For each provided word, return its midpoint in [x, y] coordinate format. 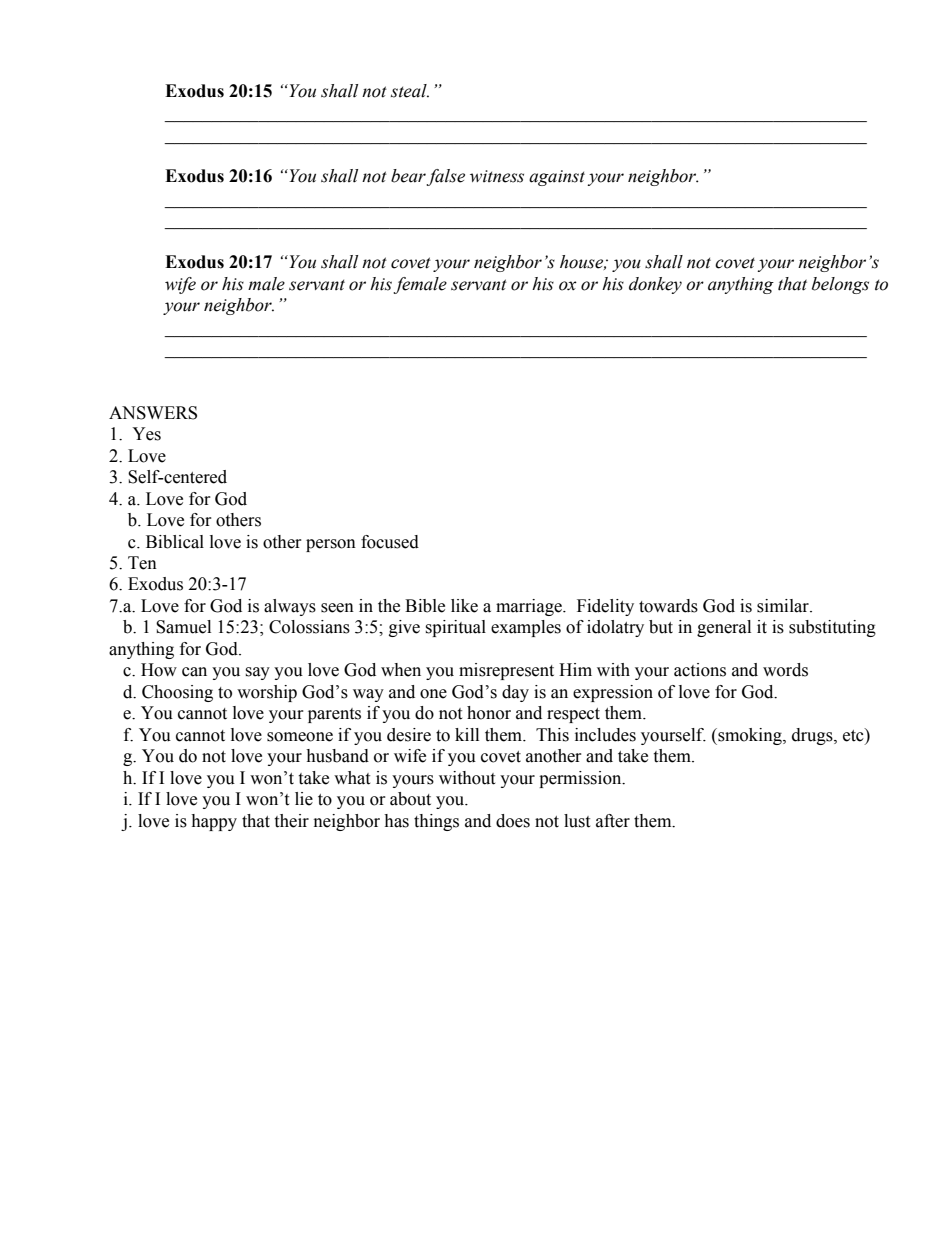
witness [497, 176]
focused [390, 542]
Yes [146, 434]
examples [526, 628]
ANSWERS [153, 413]
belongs [840, 285]
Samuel [183, 627]
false [445, 177]
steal [410, 91]
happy [214, 822]
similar [784, 606]
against [557, 178]
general [724, 628]
